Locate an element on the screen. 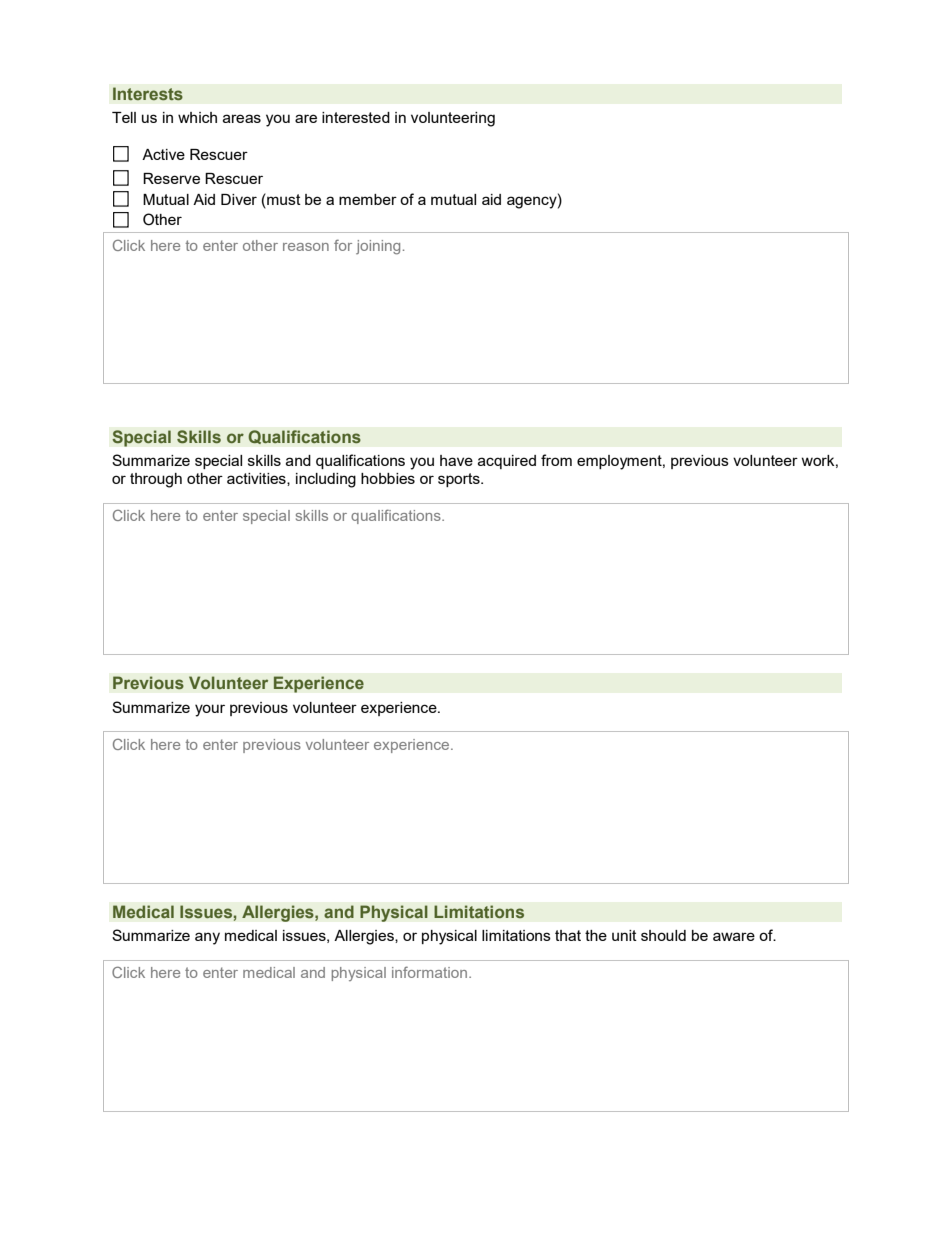 Image resolution: width=952 pixels, height=1233 pixels. interested is located at coordinates (356, 117).
